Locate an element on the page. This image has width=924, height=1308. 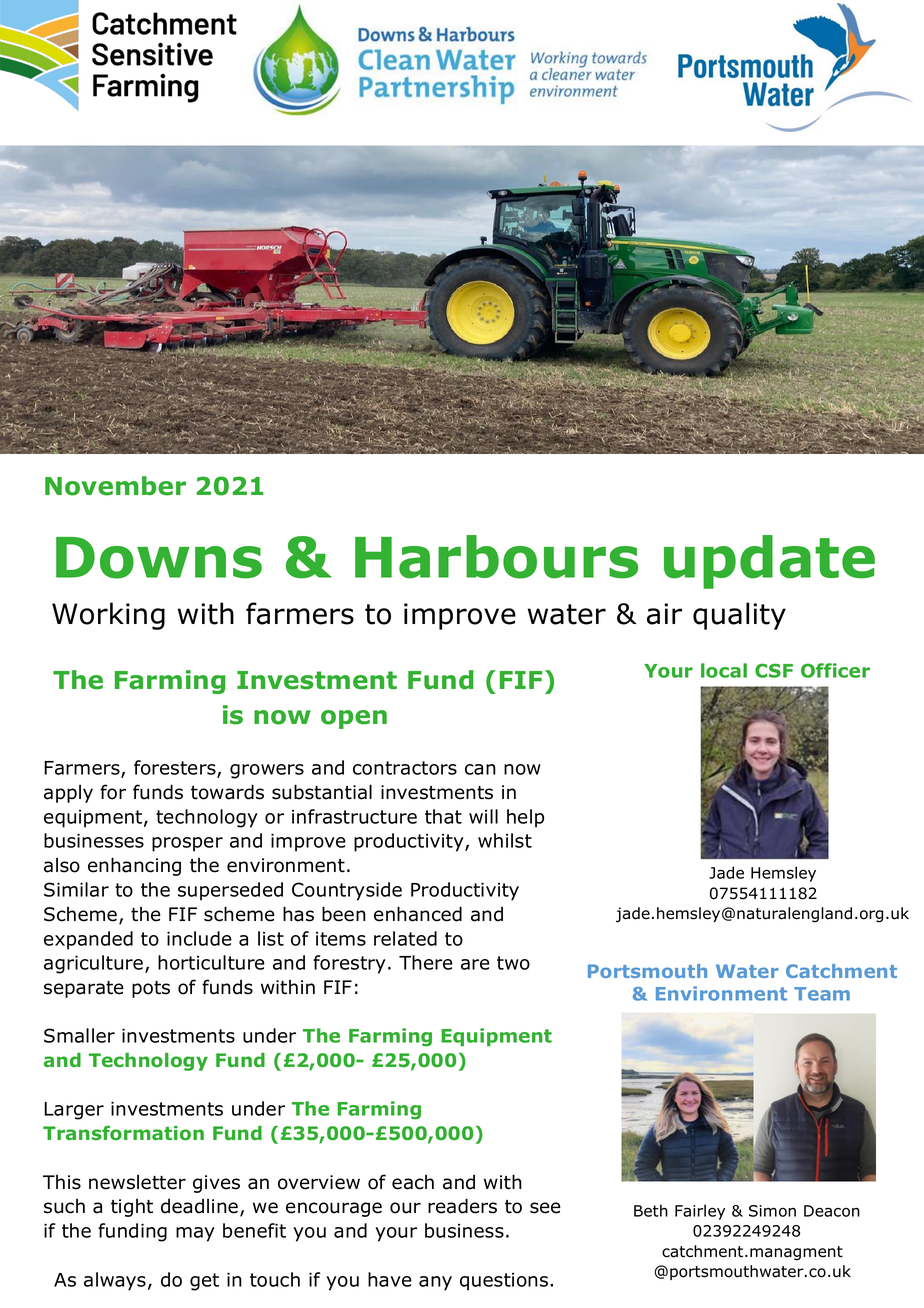
enhanced is located at coordinates (418, 914).
